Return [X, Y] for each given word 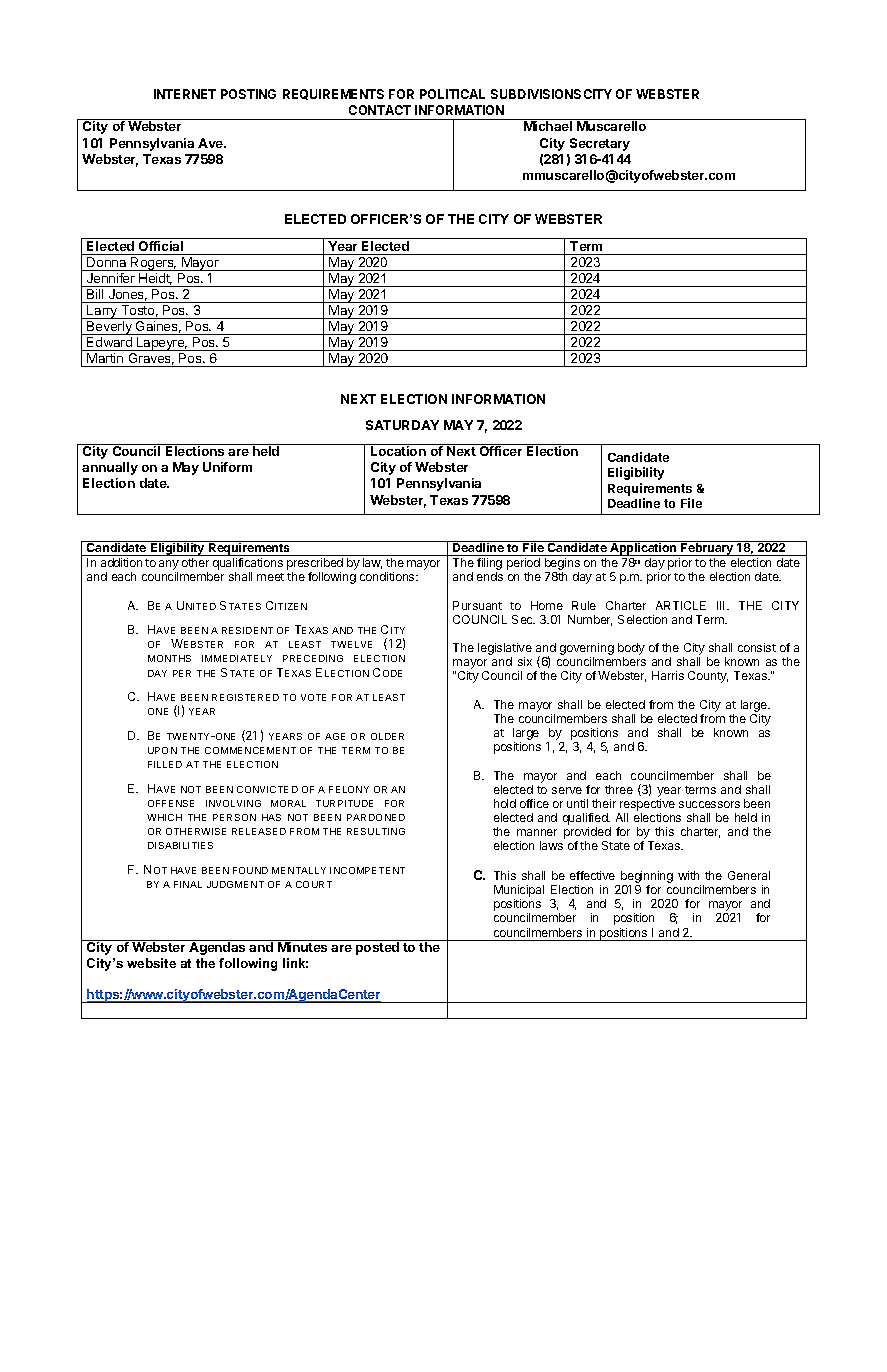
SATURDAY [402, 425]
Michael [548, 126]
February [707, 548]
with [688, 875]
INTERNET [185, 94]
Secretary [600, 144]
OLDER [387, 736]
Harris [668, 675]
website [151, 963]
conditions [388, 576]
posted [377, 948]
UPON [162, 750]
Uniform [227, 467]
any [169, 566]
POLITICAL [452, 94]
